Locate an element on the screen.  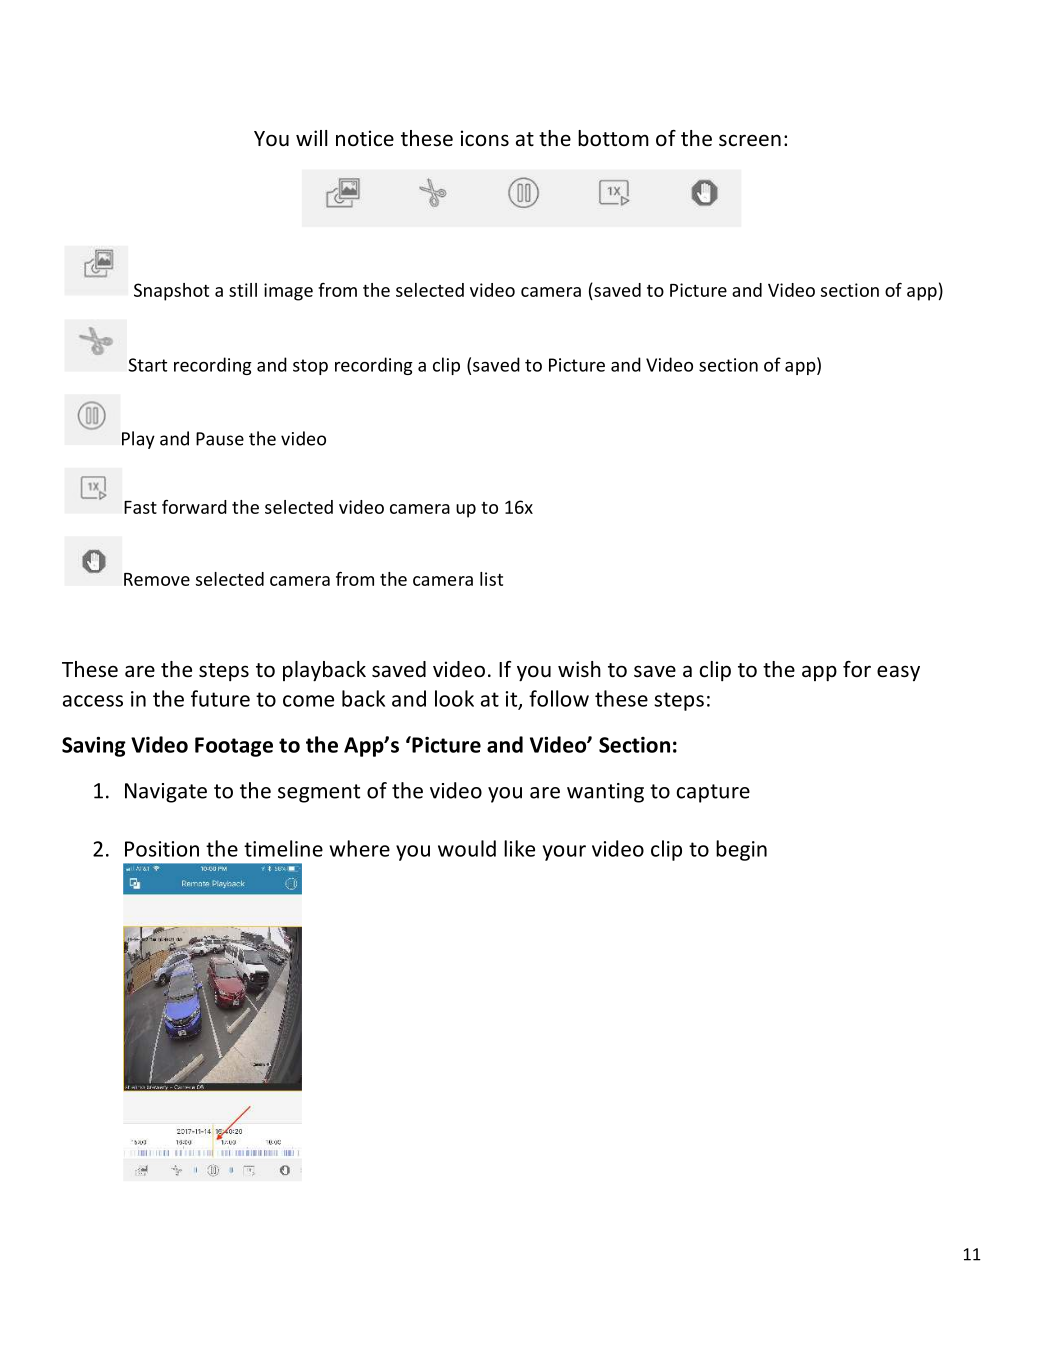
begin is located at coordinates (741, 850).
